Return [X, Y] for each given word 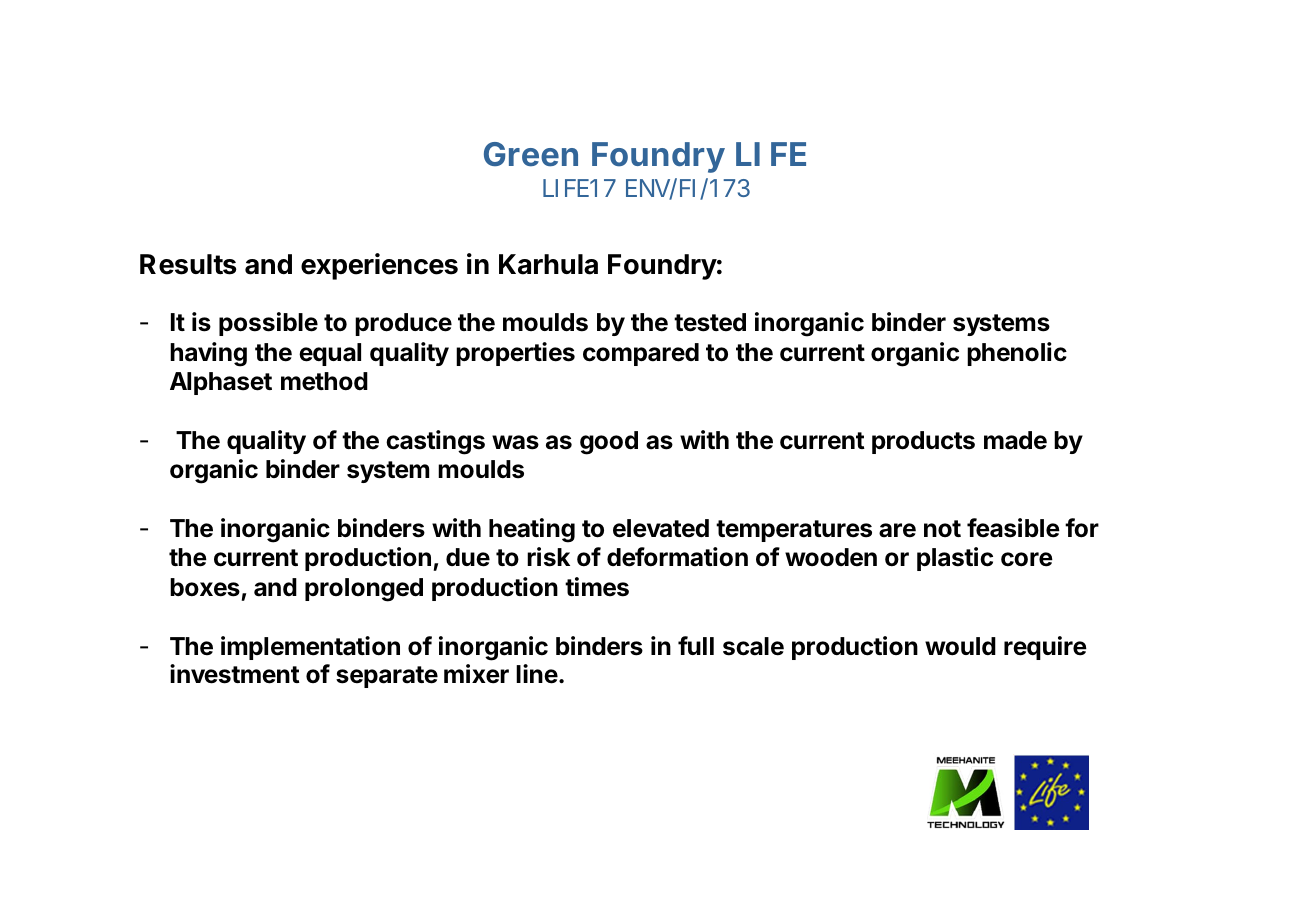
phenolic [1017, 354]
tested [710, 322]
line [537, 674]
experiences [379, 266]
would [960, 646]
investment [235, 674]
